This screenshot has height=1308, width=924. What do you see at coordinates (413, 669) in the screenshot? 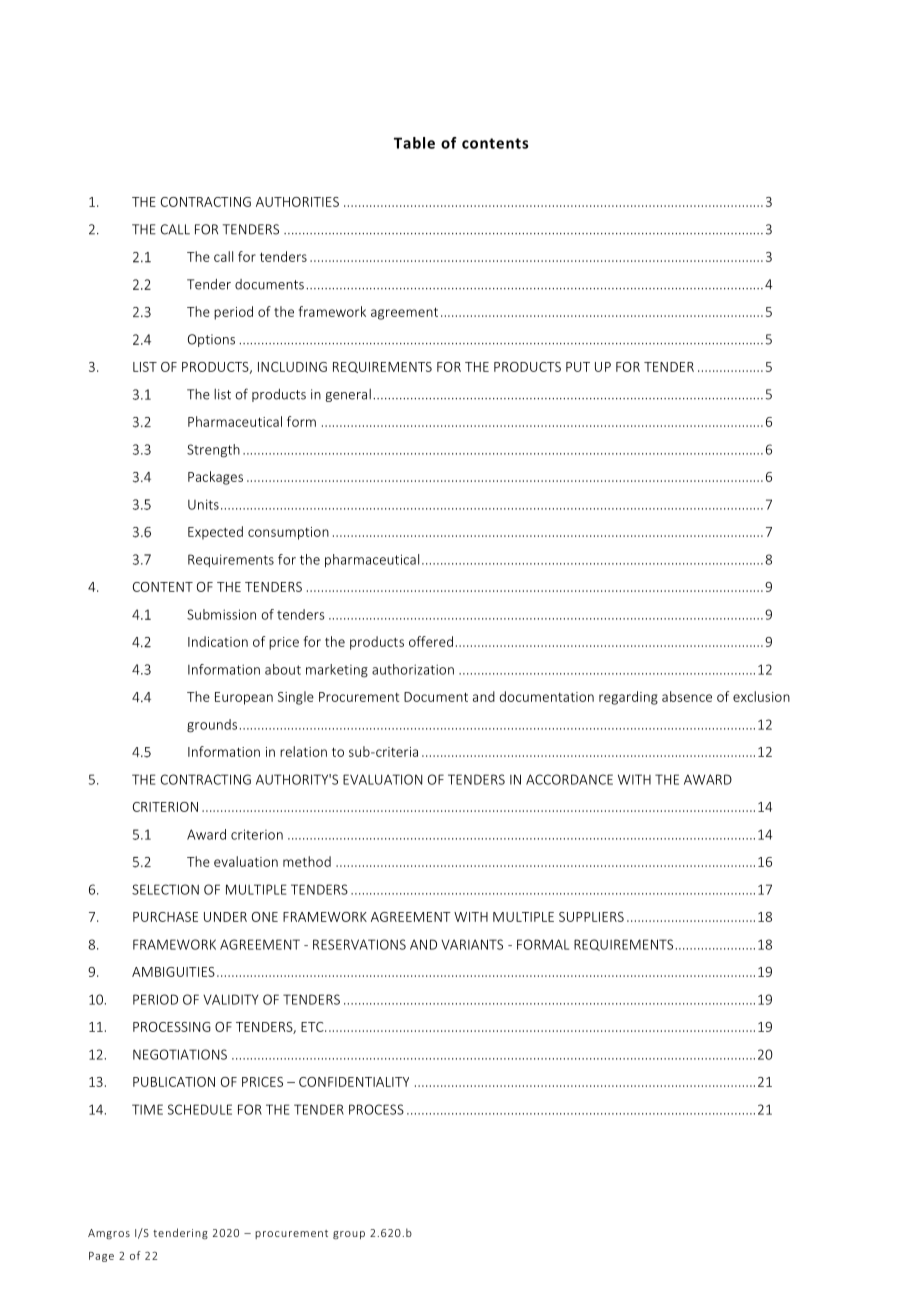
I see `authorization` at bounding box center [413, 669].
